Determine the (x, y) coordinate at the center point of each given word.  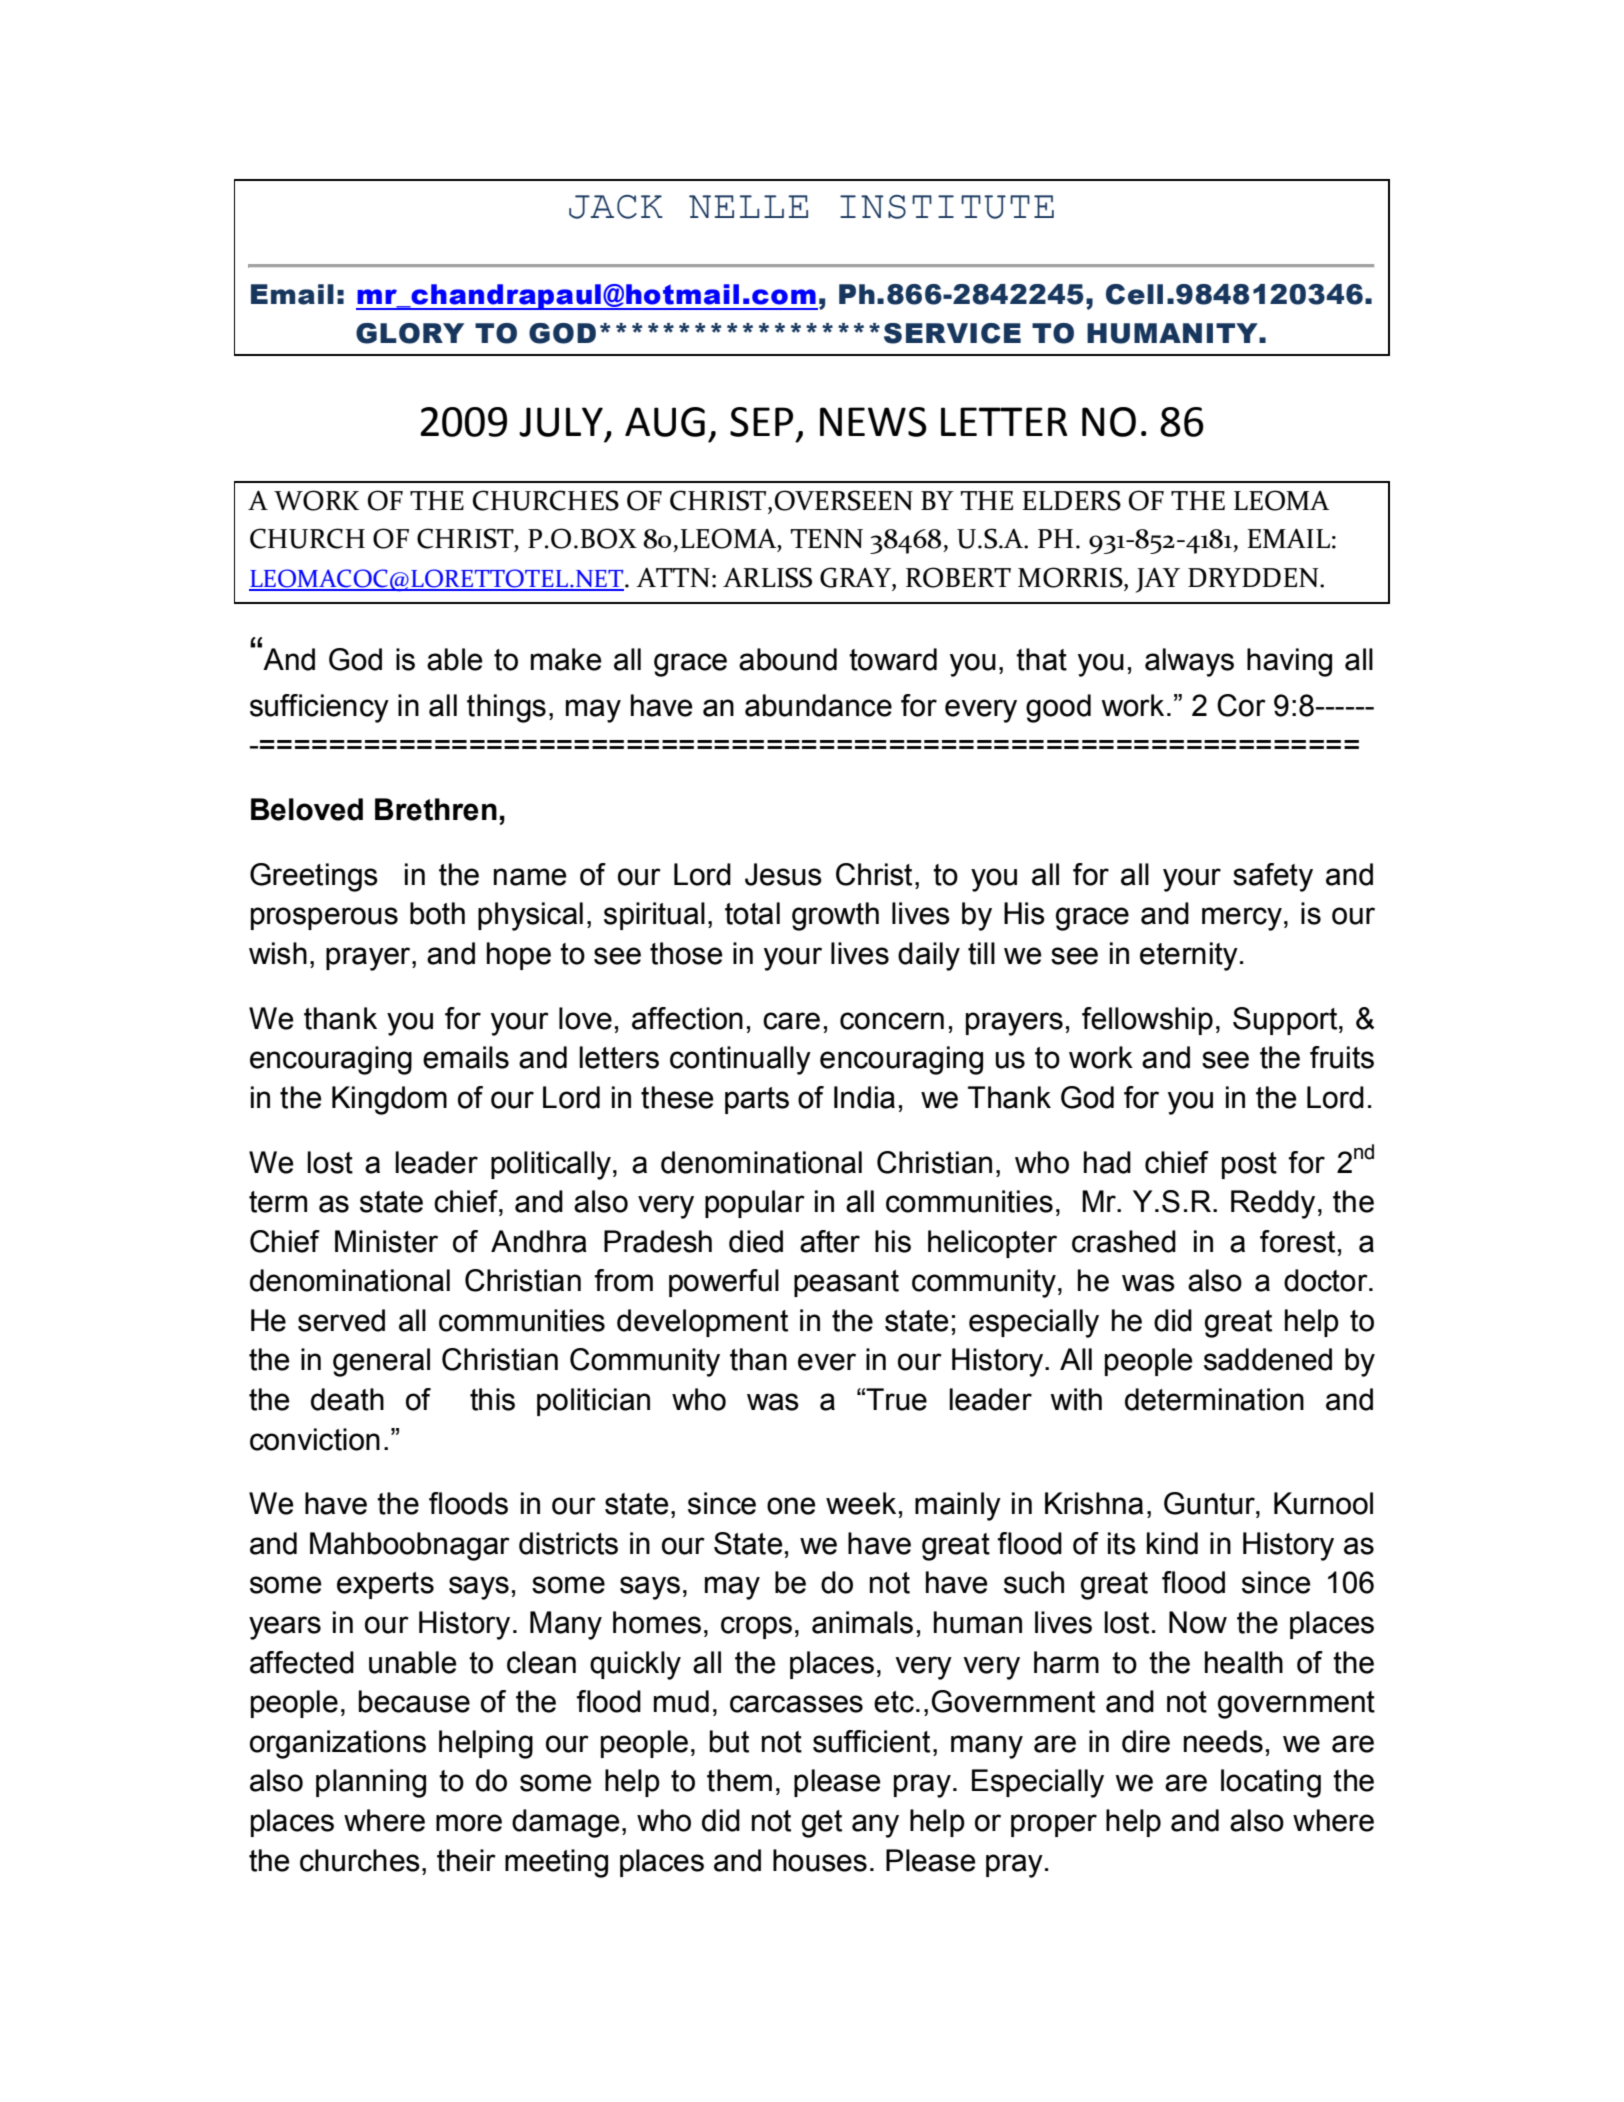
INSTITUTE (947, 207)
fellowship (1147, 1021)
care (791, 1021)
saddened (1268, 1359)
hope (519, 956)
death (347, 1399)
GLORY (410, 333)
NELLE (748, 206)
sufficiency (319, 708)
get (822, 1824)
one (791, 1506)
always (1189, 662)
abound (788, 659)
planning (371, 1783)
